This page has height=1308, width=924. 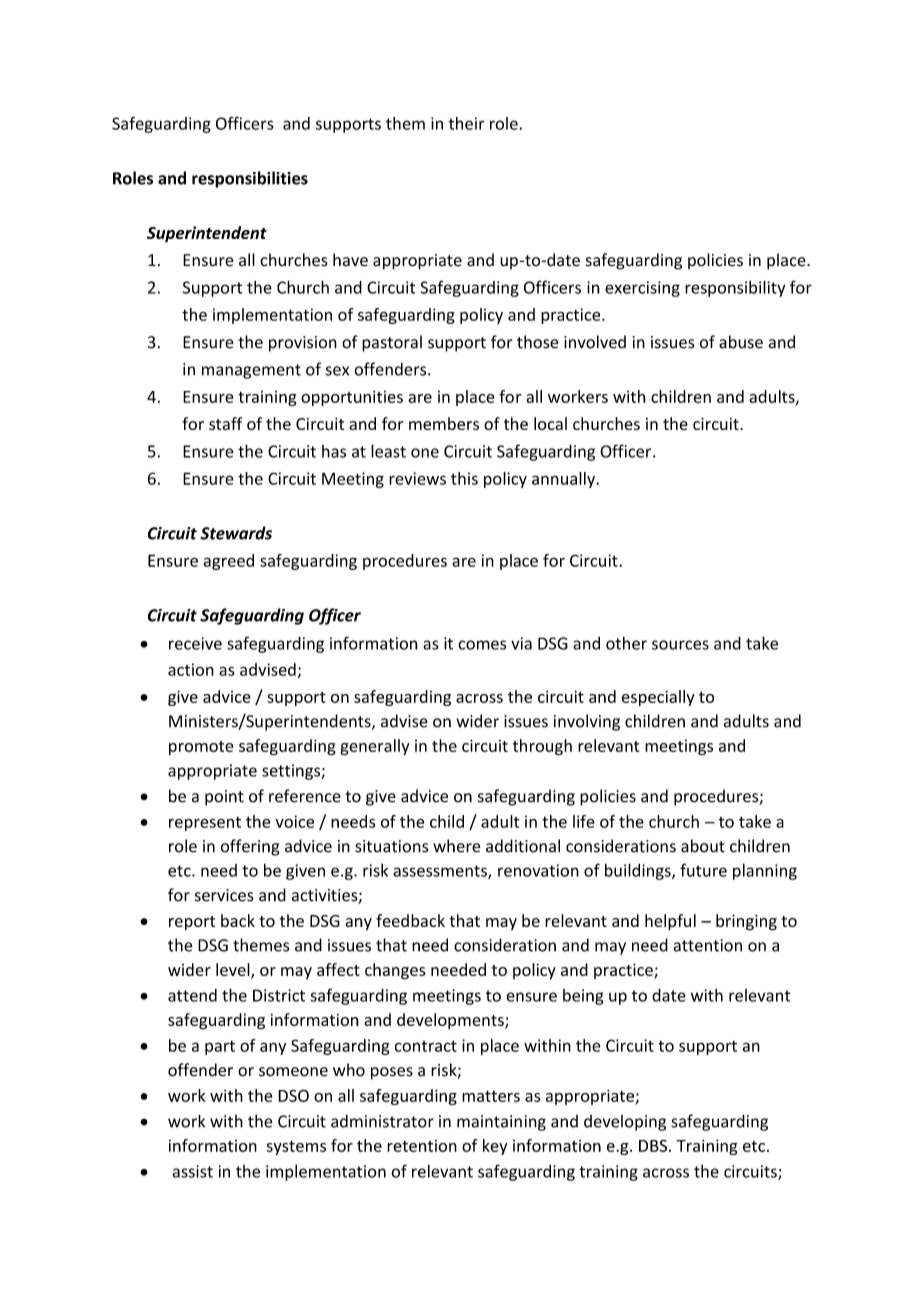 What do you see at coordinates (464, 478) in the page?
I see `this` at bounding box center [464, 478].
